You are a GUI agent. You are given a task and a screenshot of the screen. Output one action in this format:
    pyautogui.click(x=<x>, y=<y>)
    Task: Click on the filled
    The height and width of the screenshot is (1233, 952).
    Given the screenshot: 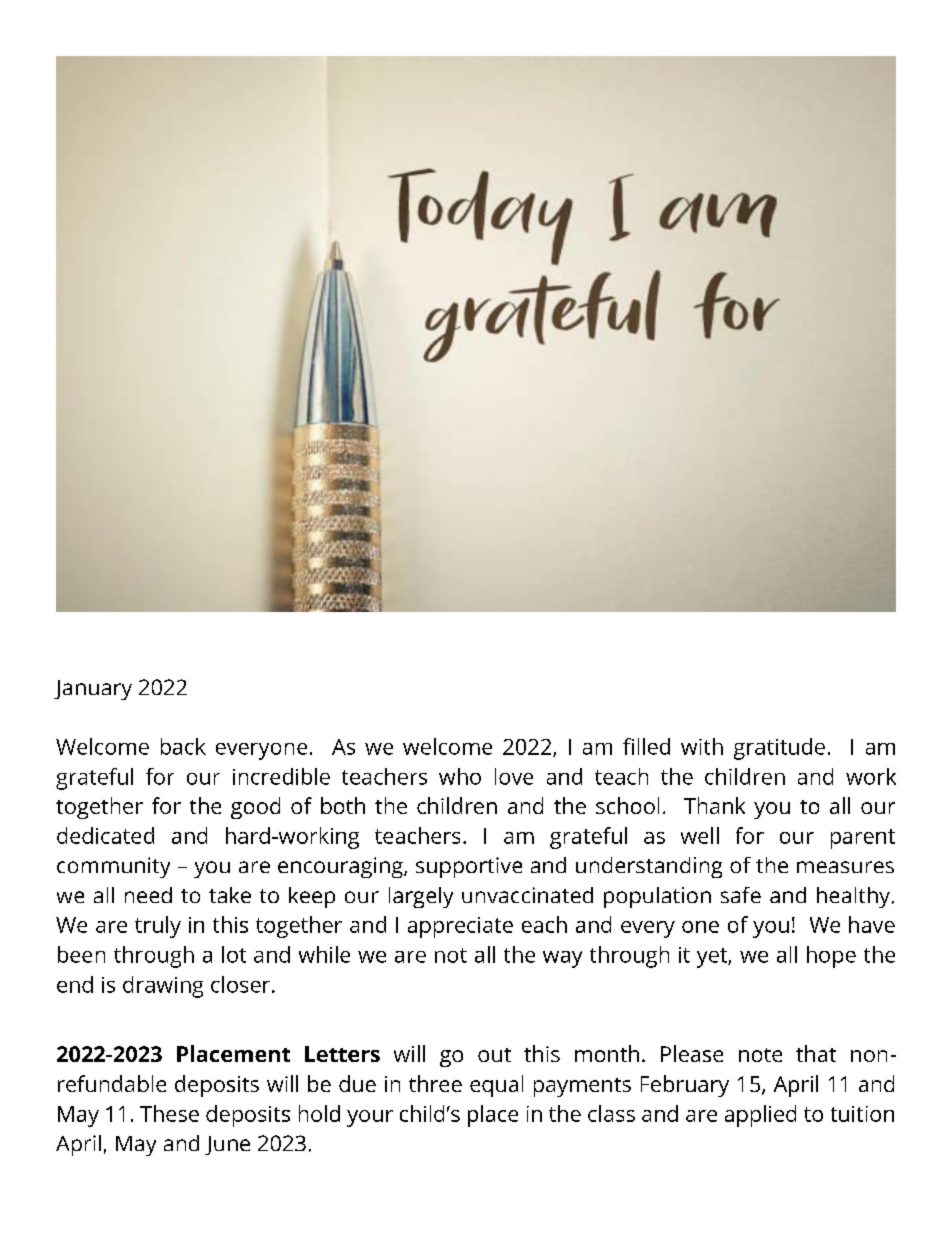 What is the action you would take?
    pyautogui.click(x=646, y=746)
